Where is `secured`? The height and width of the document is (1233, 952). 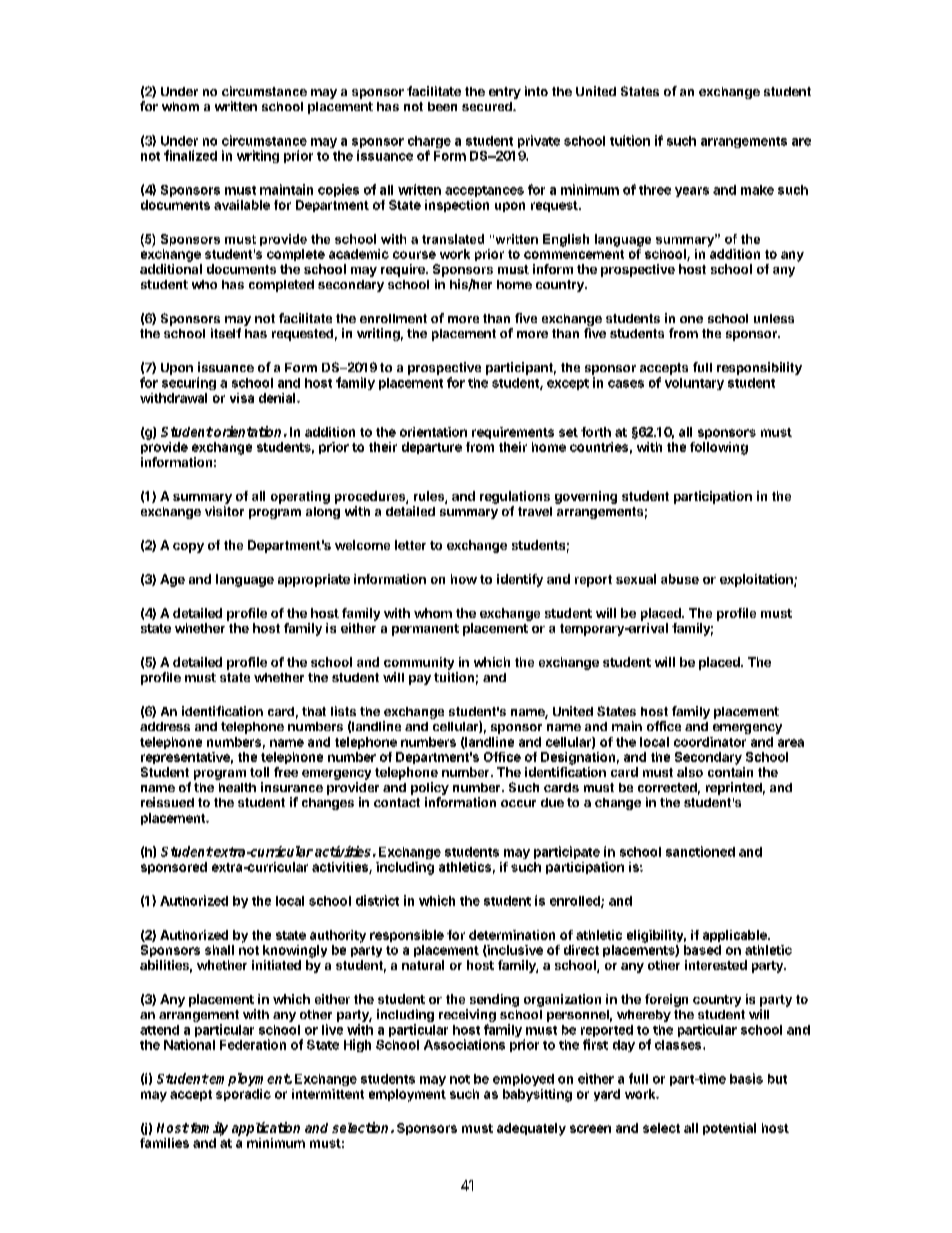
secured is located at coordinates (488, 106).
